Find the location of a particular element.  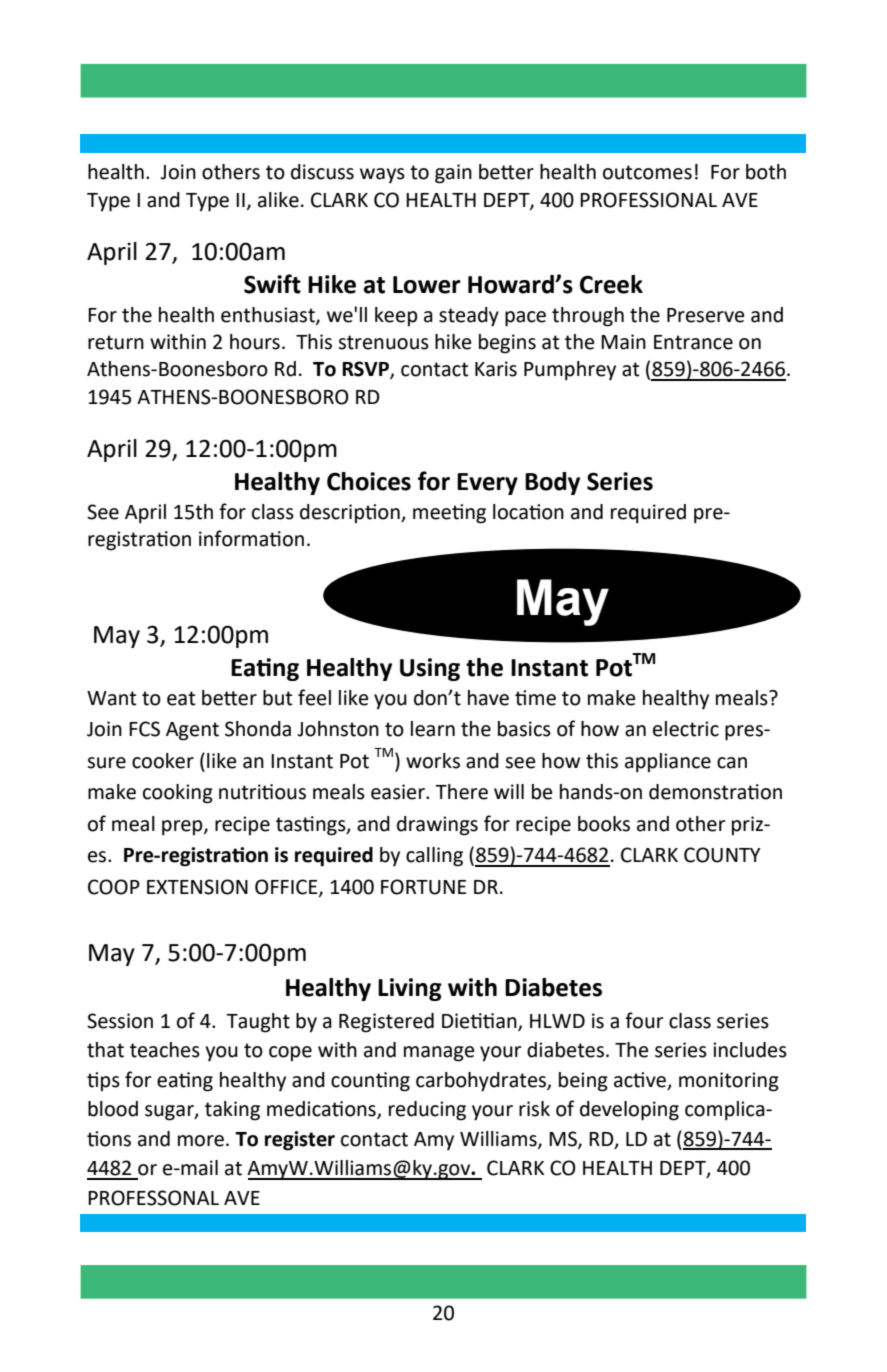

Swift is located at coordinates (272, 284).
